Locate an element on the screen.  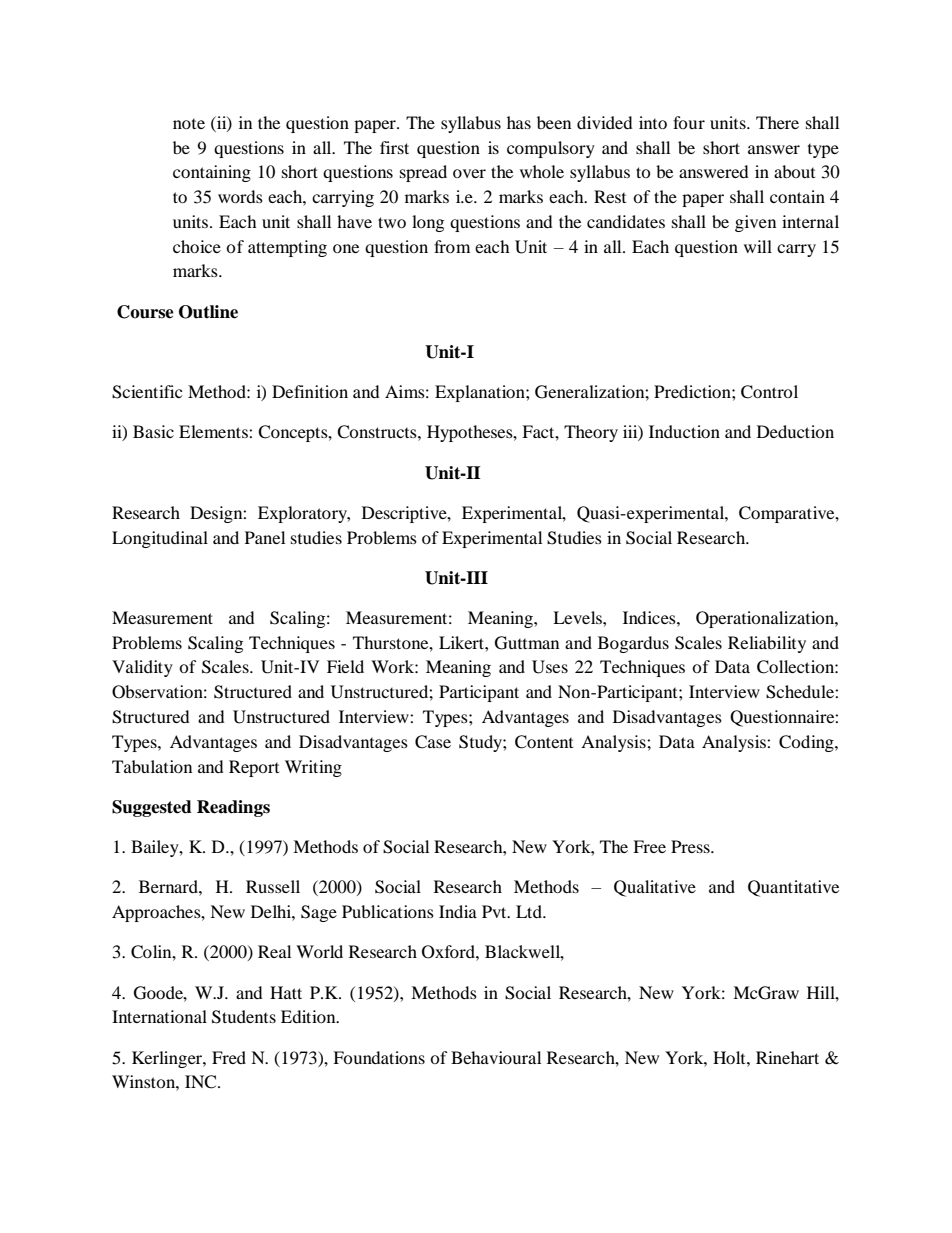
Reliability is located at coordinates (767, 644).
